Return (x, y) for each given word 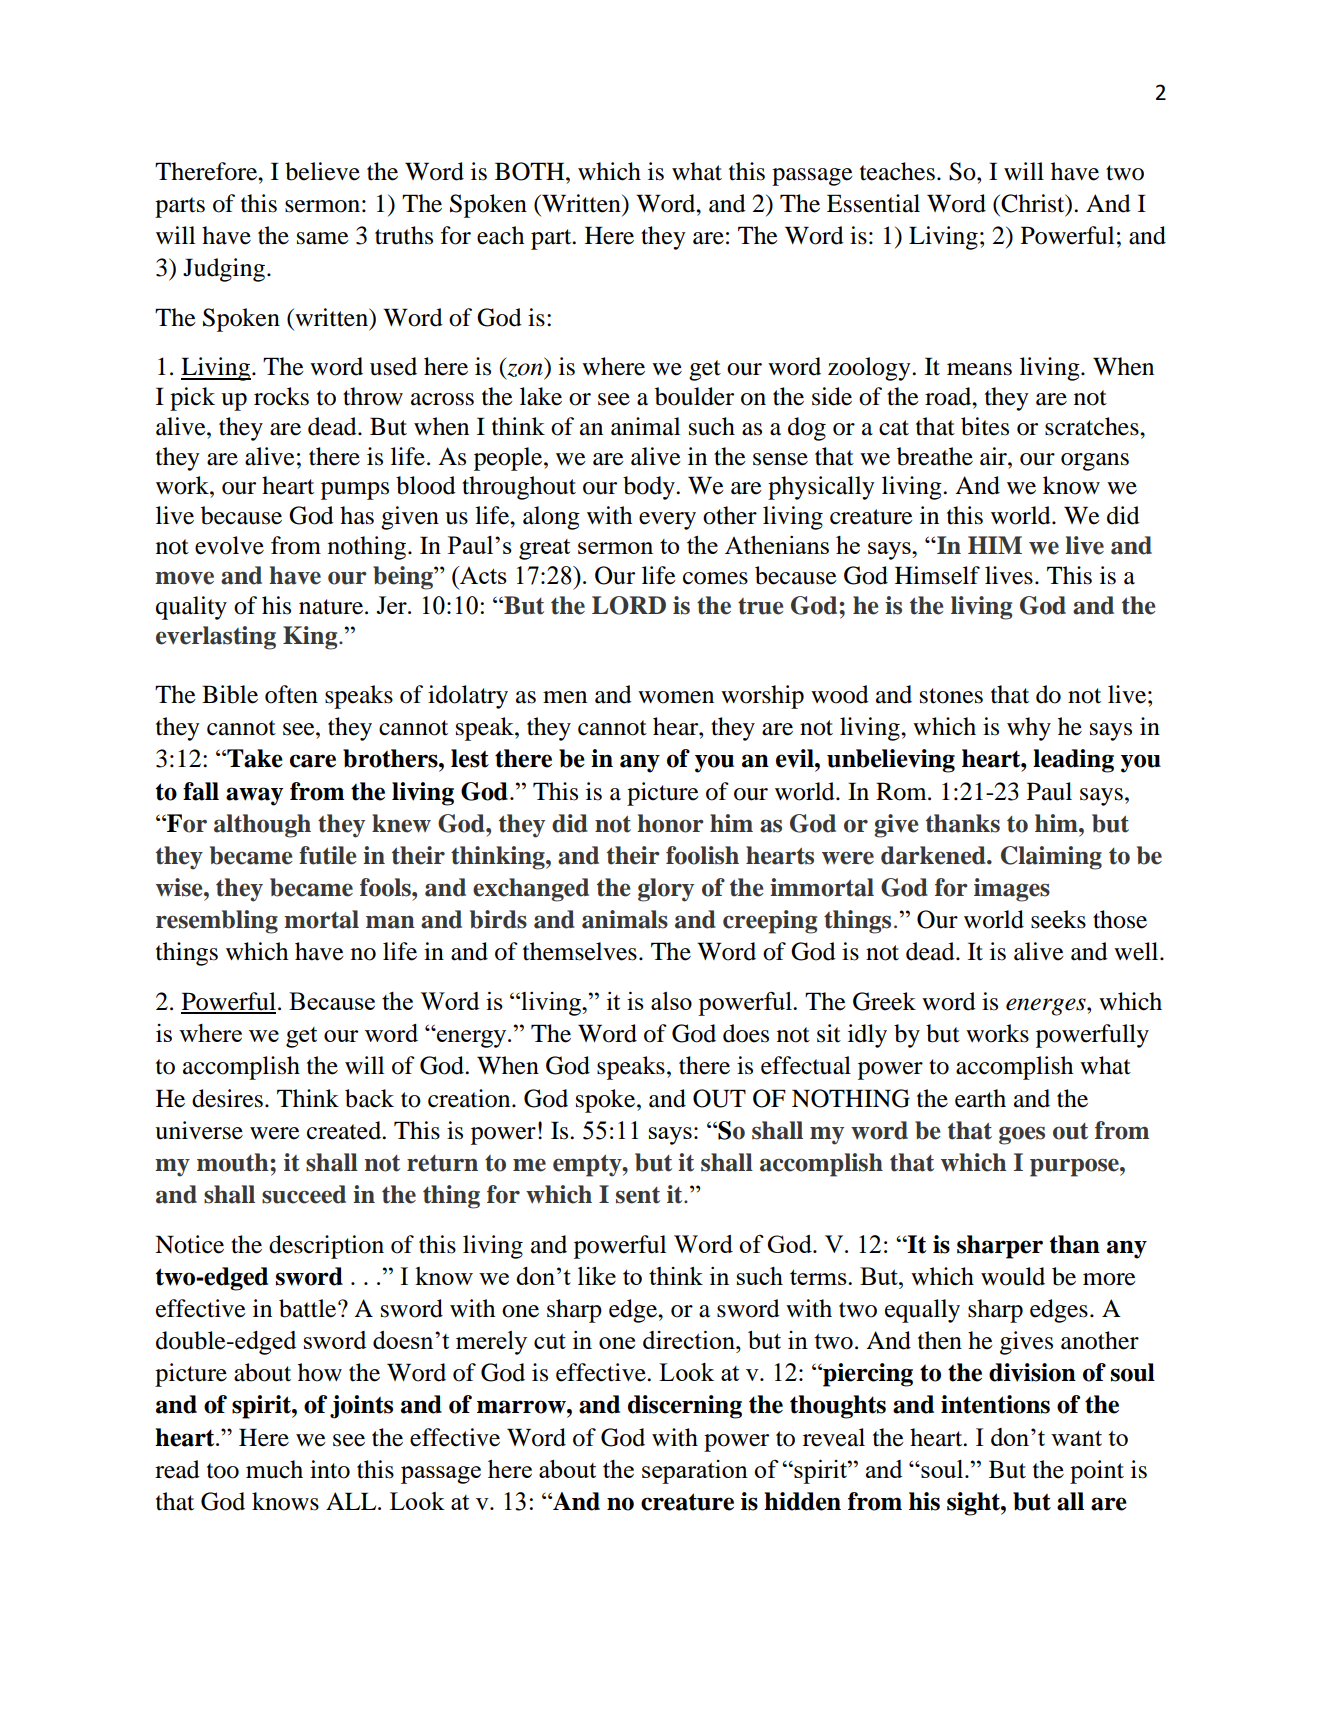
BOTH (531, 171)
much (274, 1469)
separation (695, 1472)
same (323, 238)
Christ (1033, 204)
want (1076, 1438)
